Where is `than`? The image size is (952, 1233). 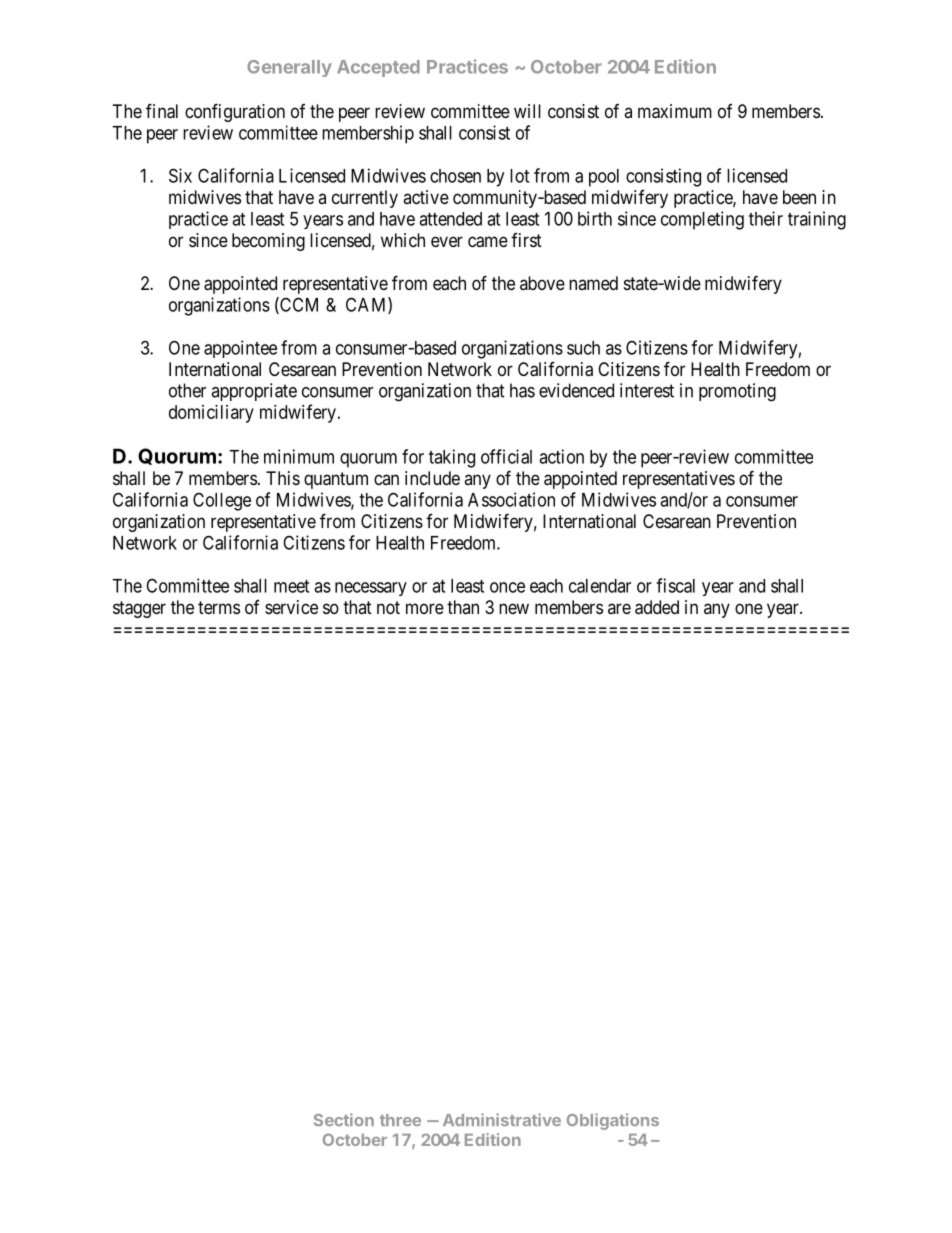 than is located at coordinates (463, 607).
